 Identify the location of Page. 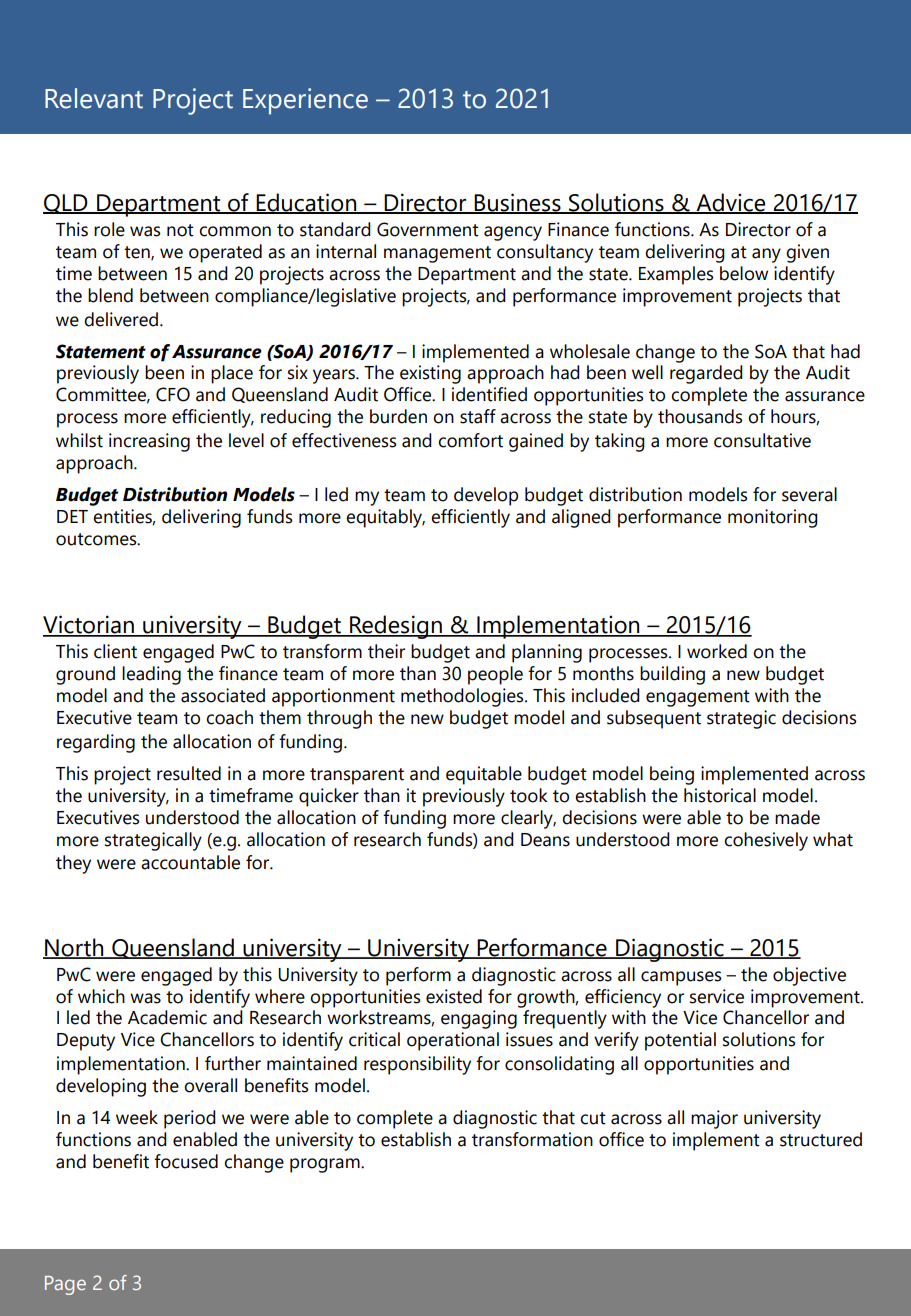
(65, 1285).
